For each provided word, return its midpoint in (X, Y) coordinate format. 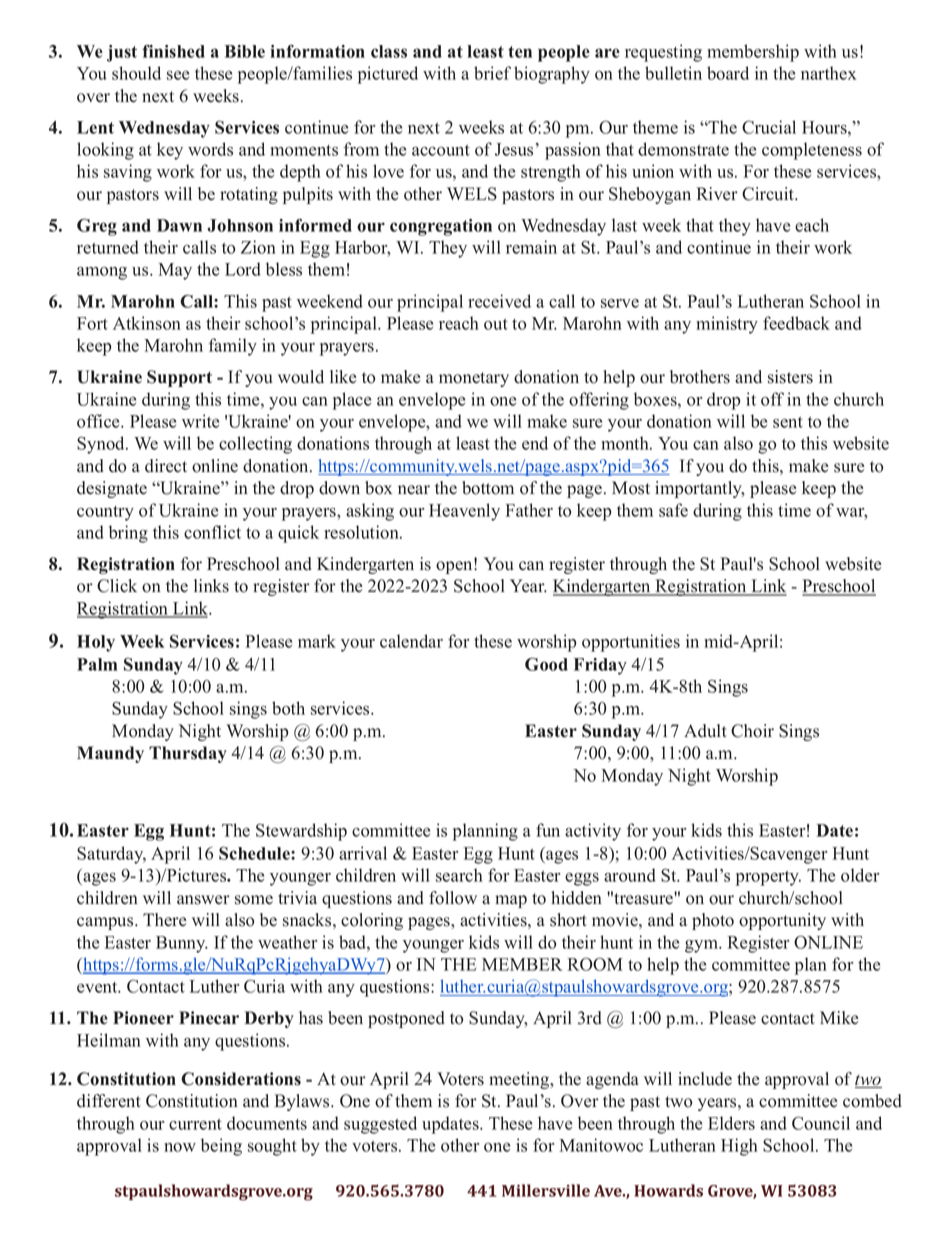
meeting (520, 1080)
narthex (828, 73)
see (178, 75)
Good (546, 664)
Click (117, 586)
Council (821, 1123)
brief (492, 73)
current (195, 1124)
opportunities (631, 643)
